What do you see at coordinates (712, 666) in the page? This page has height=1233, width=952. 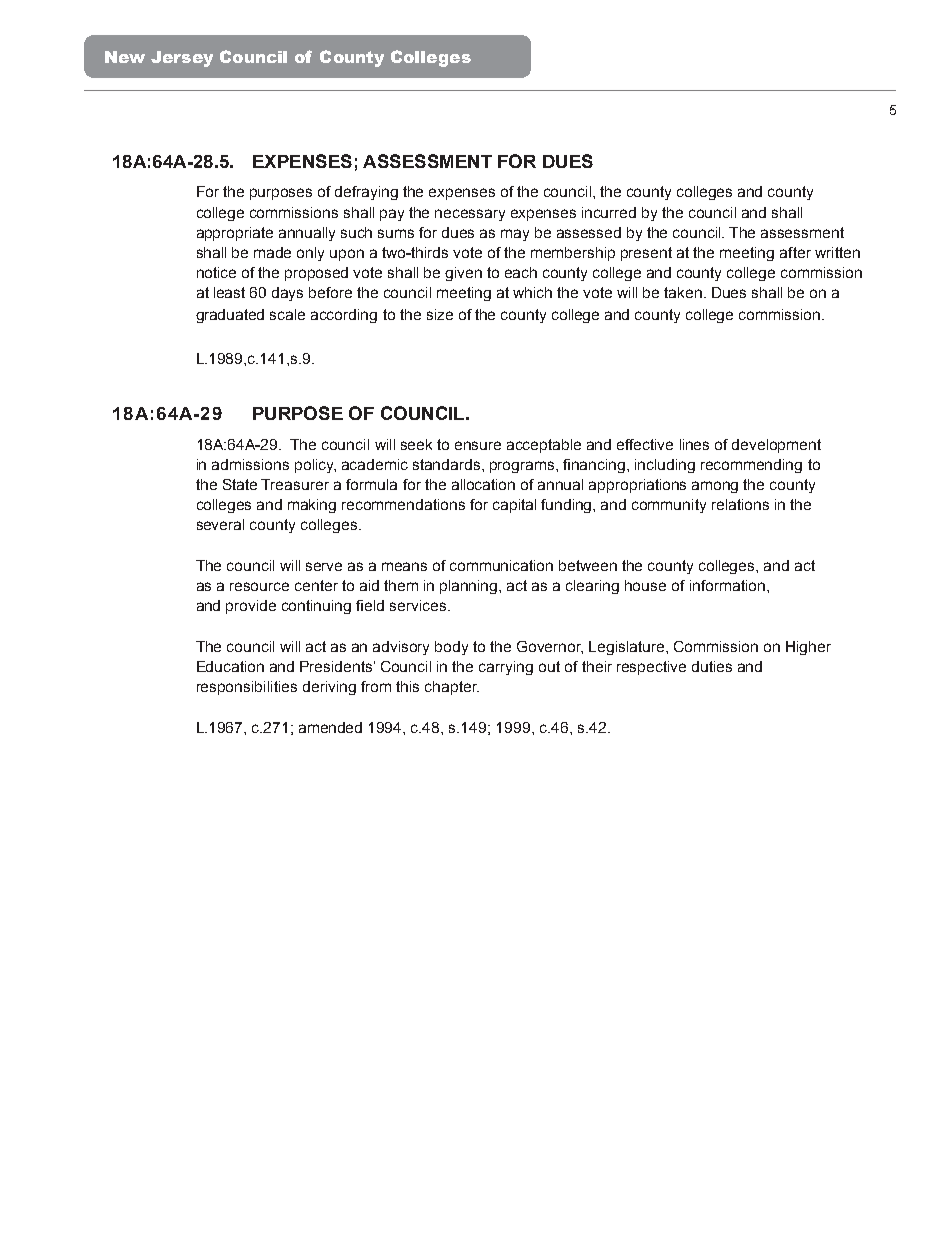 I see `duties` at bounding box center [712, 666].
